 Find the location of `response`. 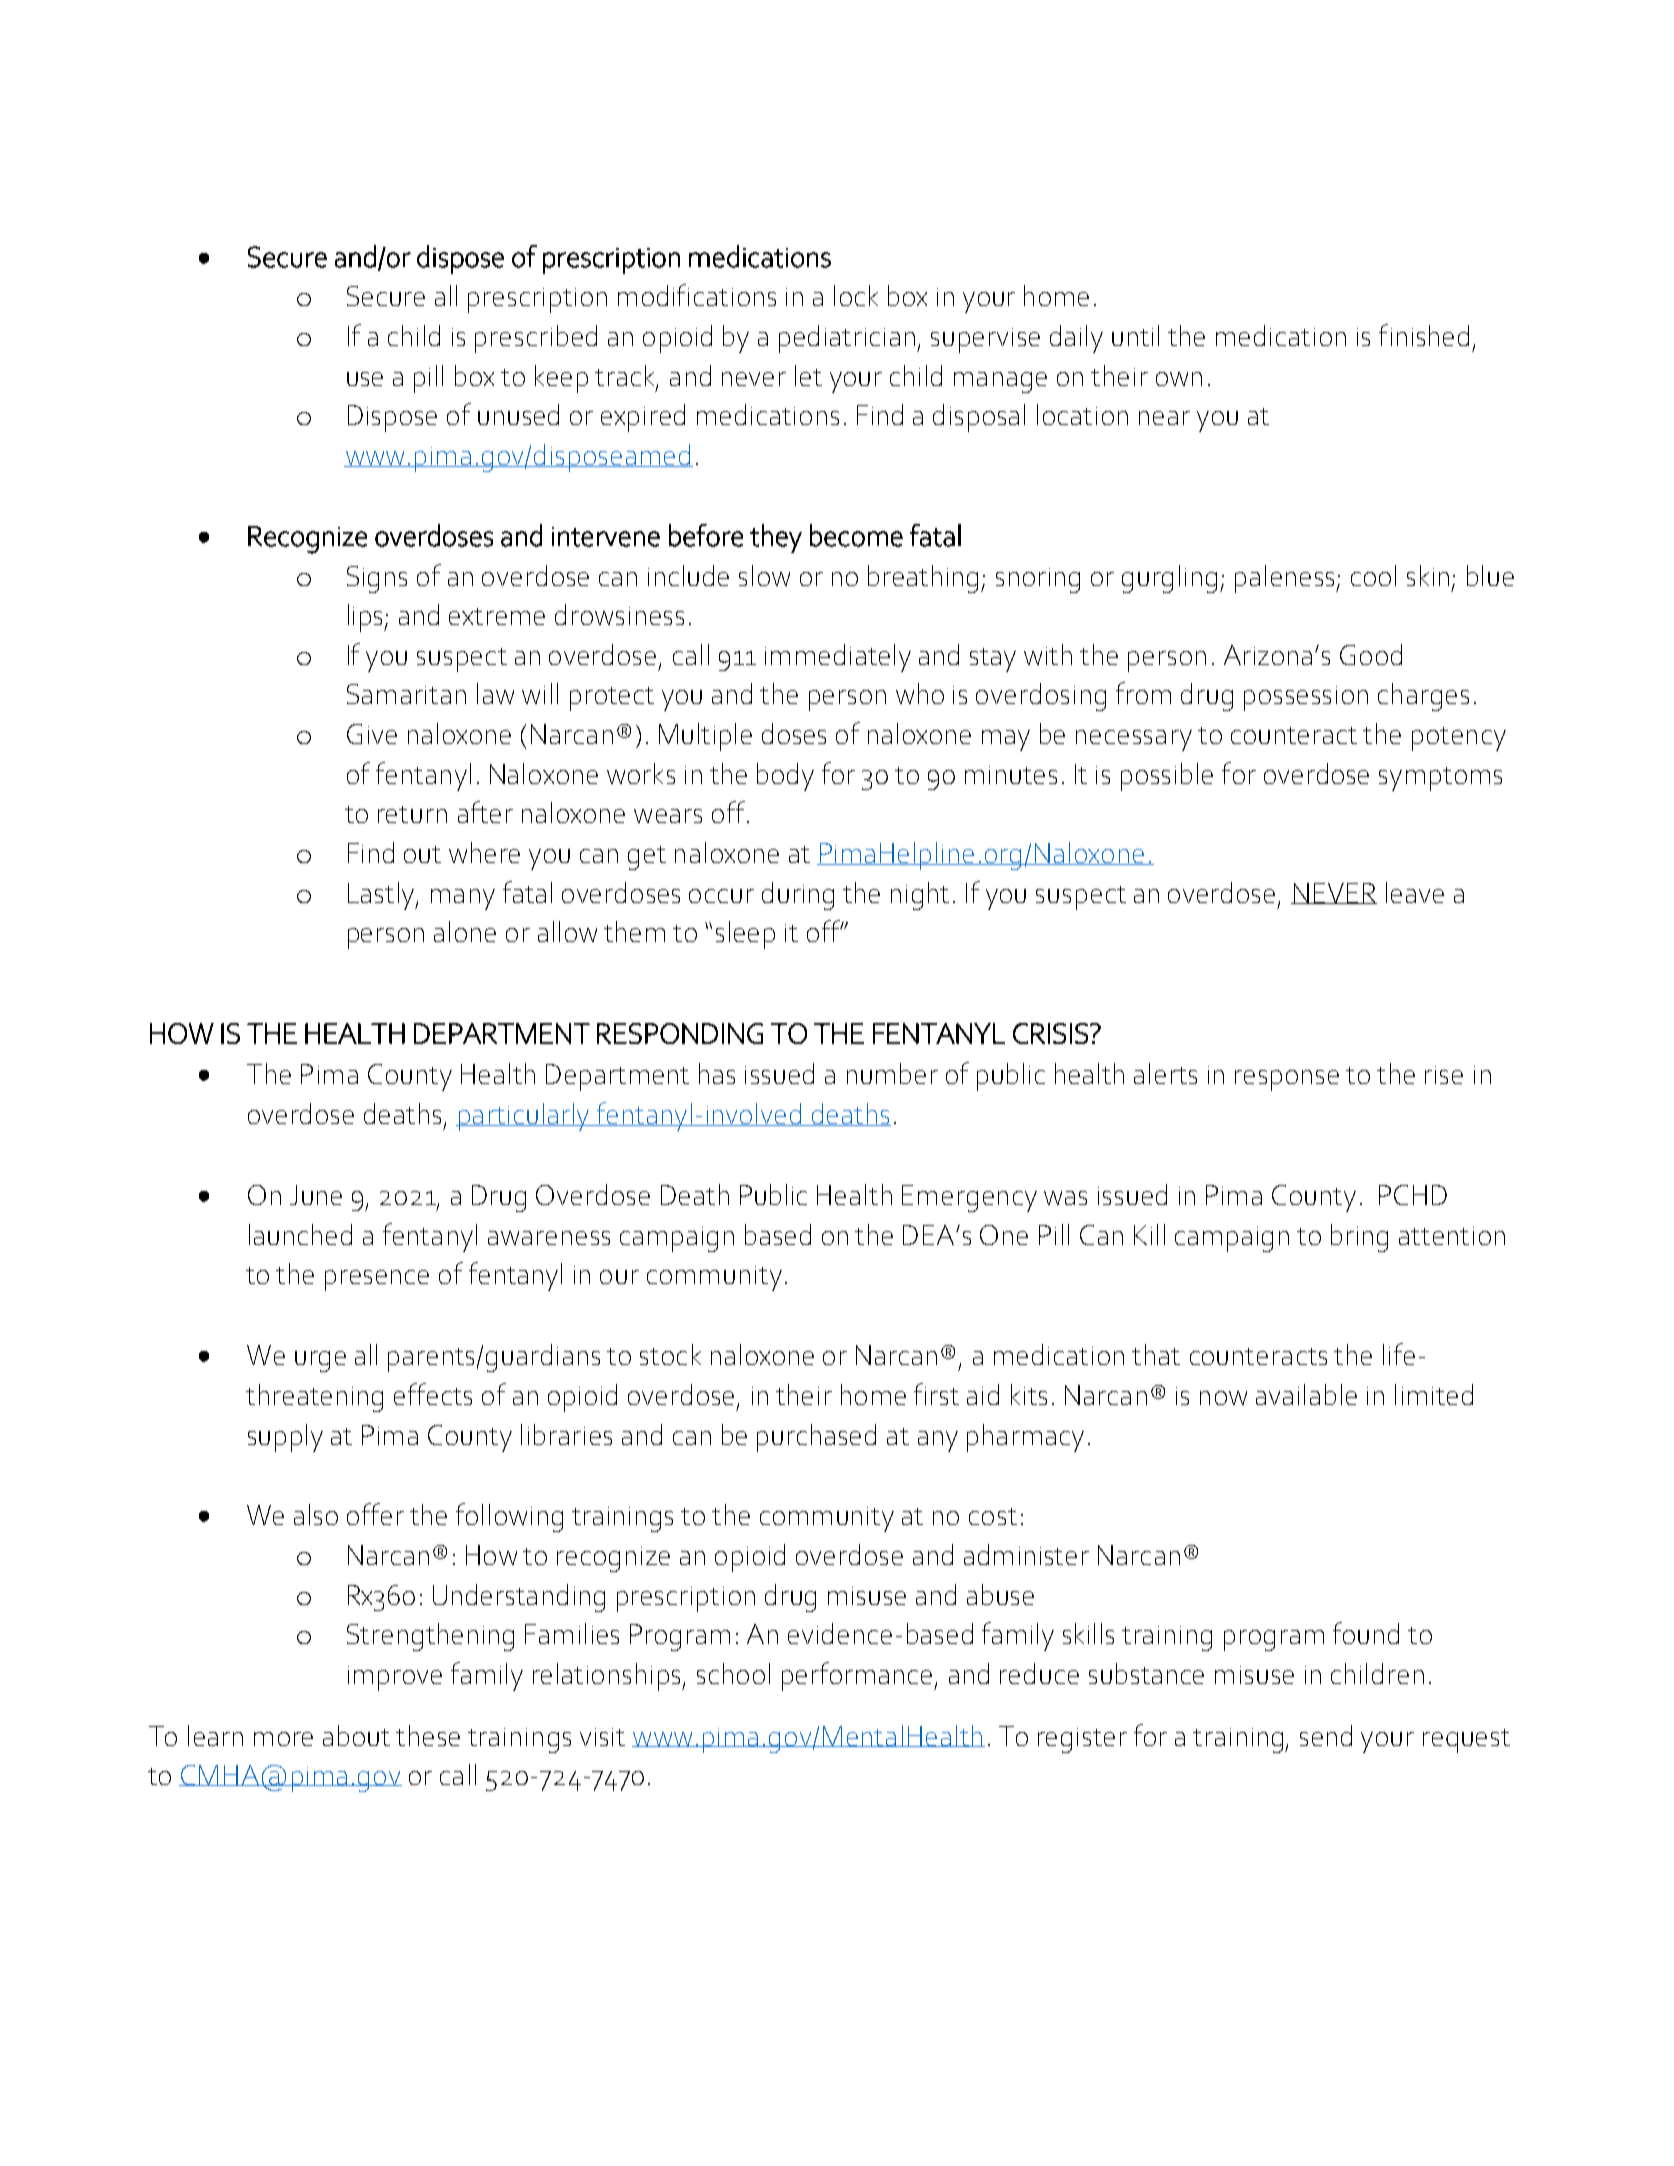

response is located at coordinates (1287, 1080).
